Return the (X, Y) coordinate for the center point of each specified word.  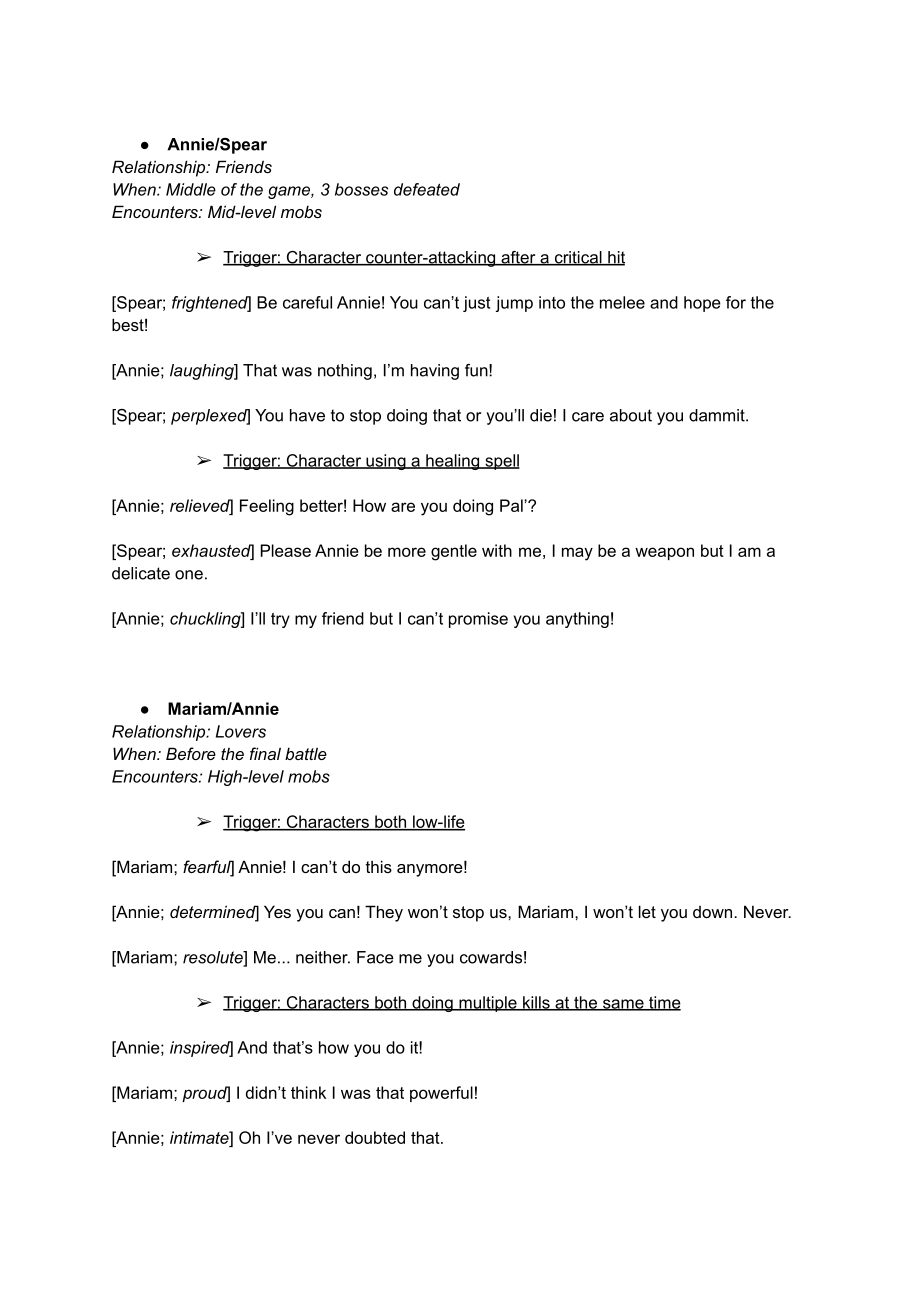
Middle (191, 189)
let (647, 911)
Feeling (267, 507)
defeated (427, 189)
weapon (664, 553)
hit (615, 258)
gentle (454, 552)
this (379, 866)
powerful (441, 1094)
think (308, 1092)
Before (191, 753)
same (623, 1005)
